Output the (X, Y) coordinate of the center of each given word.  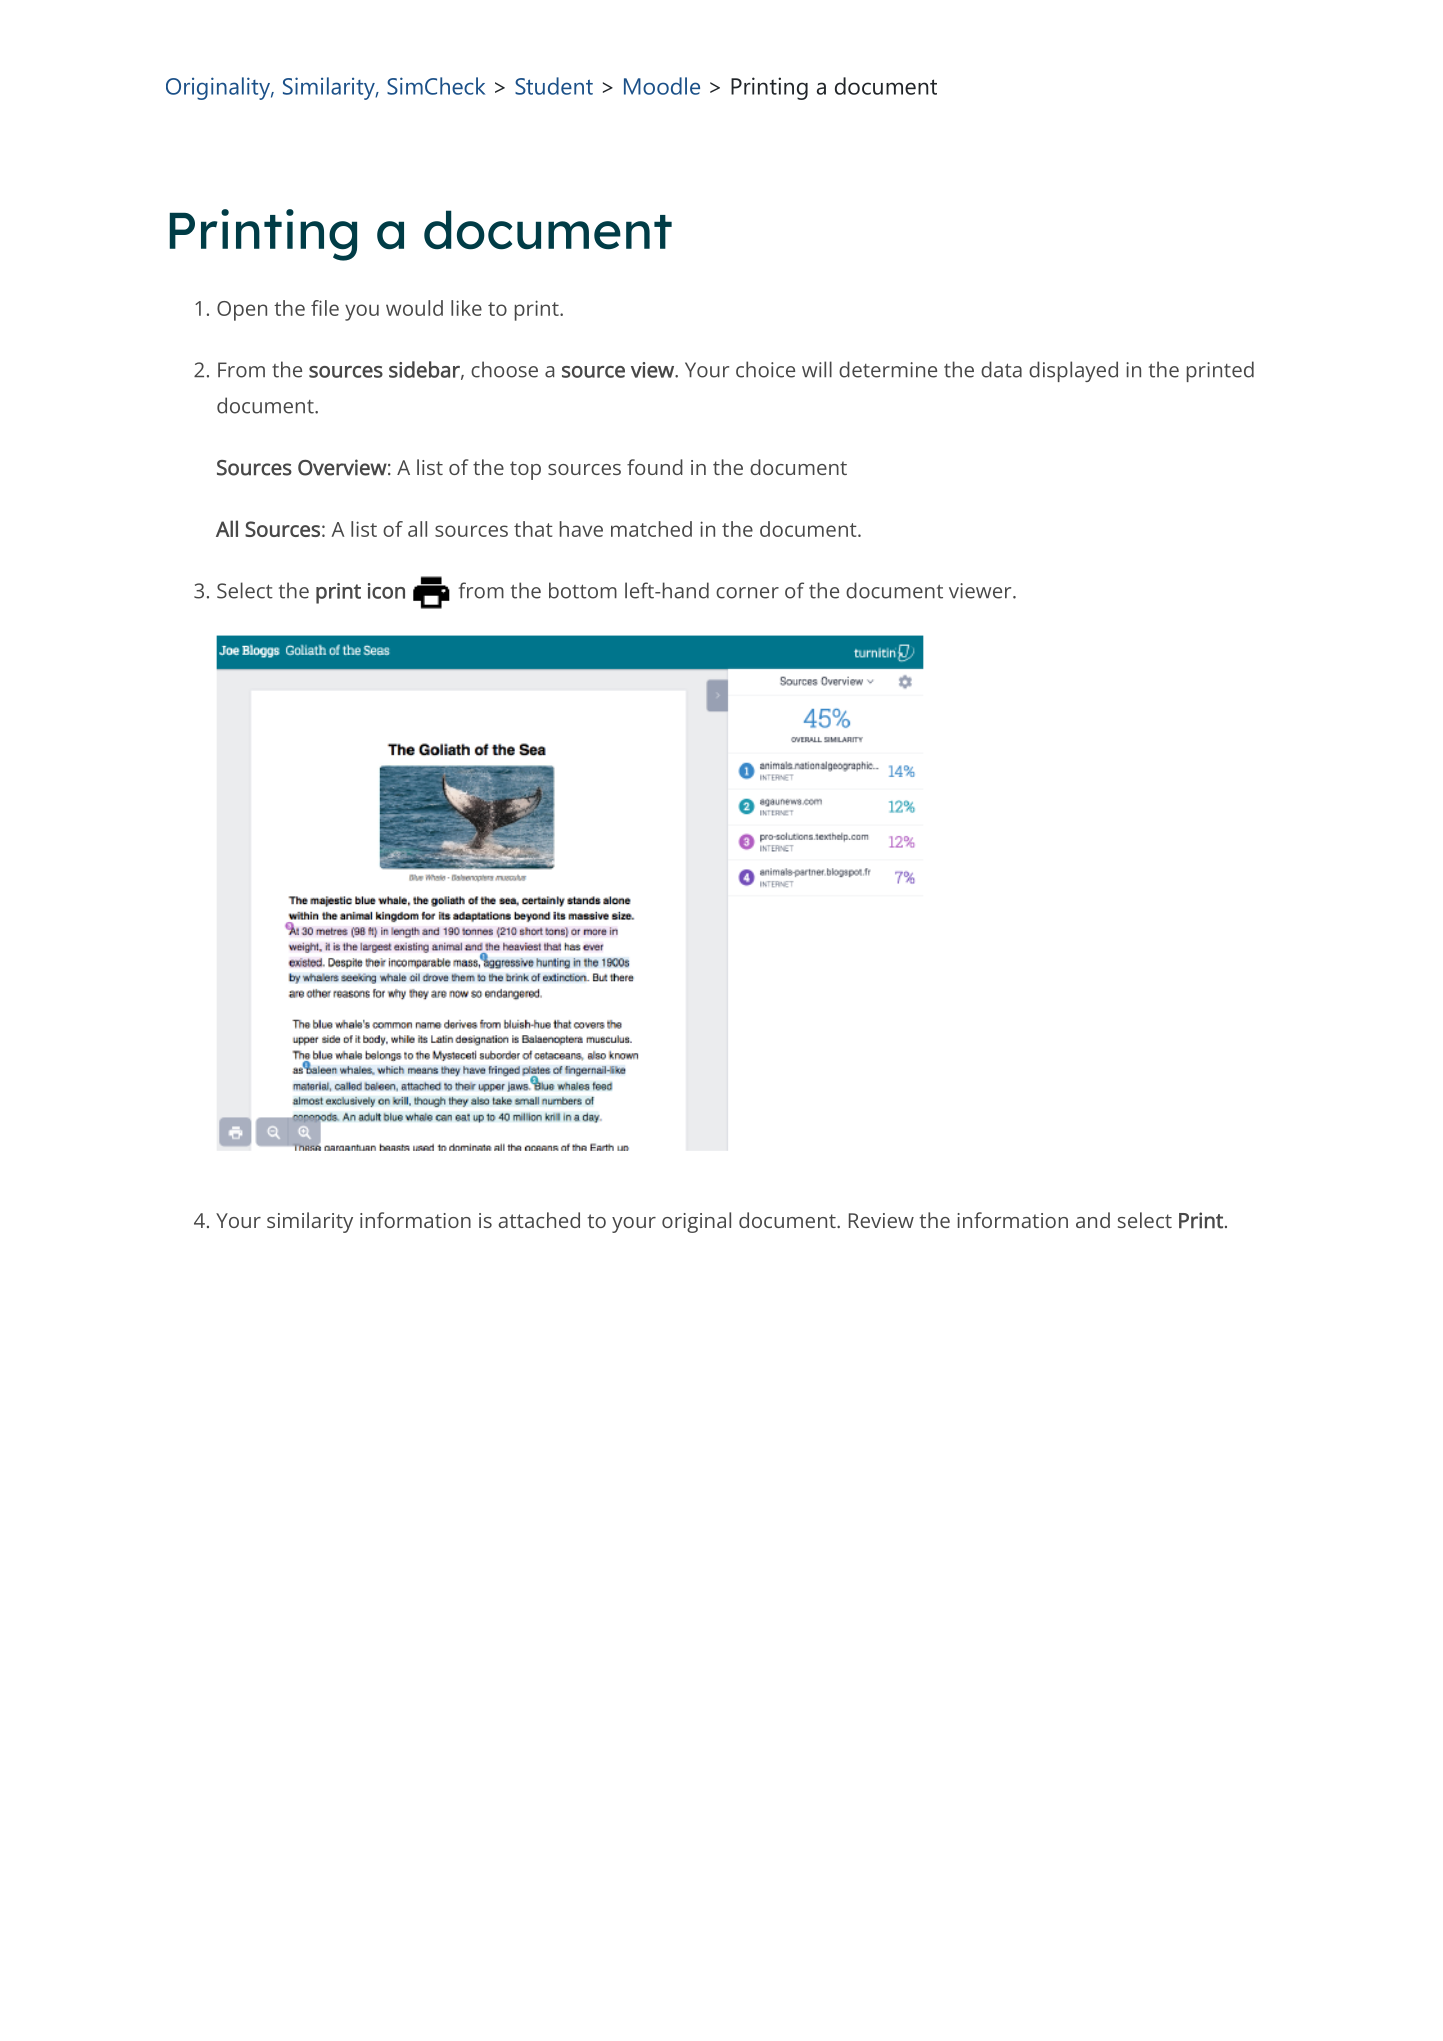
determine (888, 369)
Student (554, 86)
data (1001, 369)
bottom (583, 590)
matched (651, 529)
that (533, 529)
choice (765, 369)
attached (539, 1220)
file (325, 308)
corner (747, 593)
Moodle (662, 86)
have (581, 529)
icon (386, 591)
